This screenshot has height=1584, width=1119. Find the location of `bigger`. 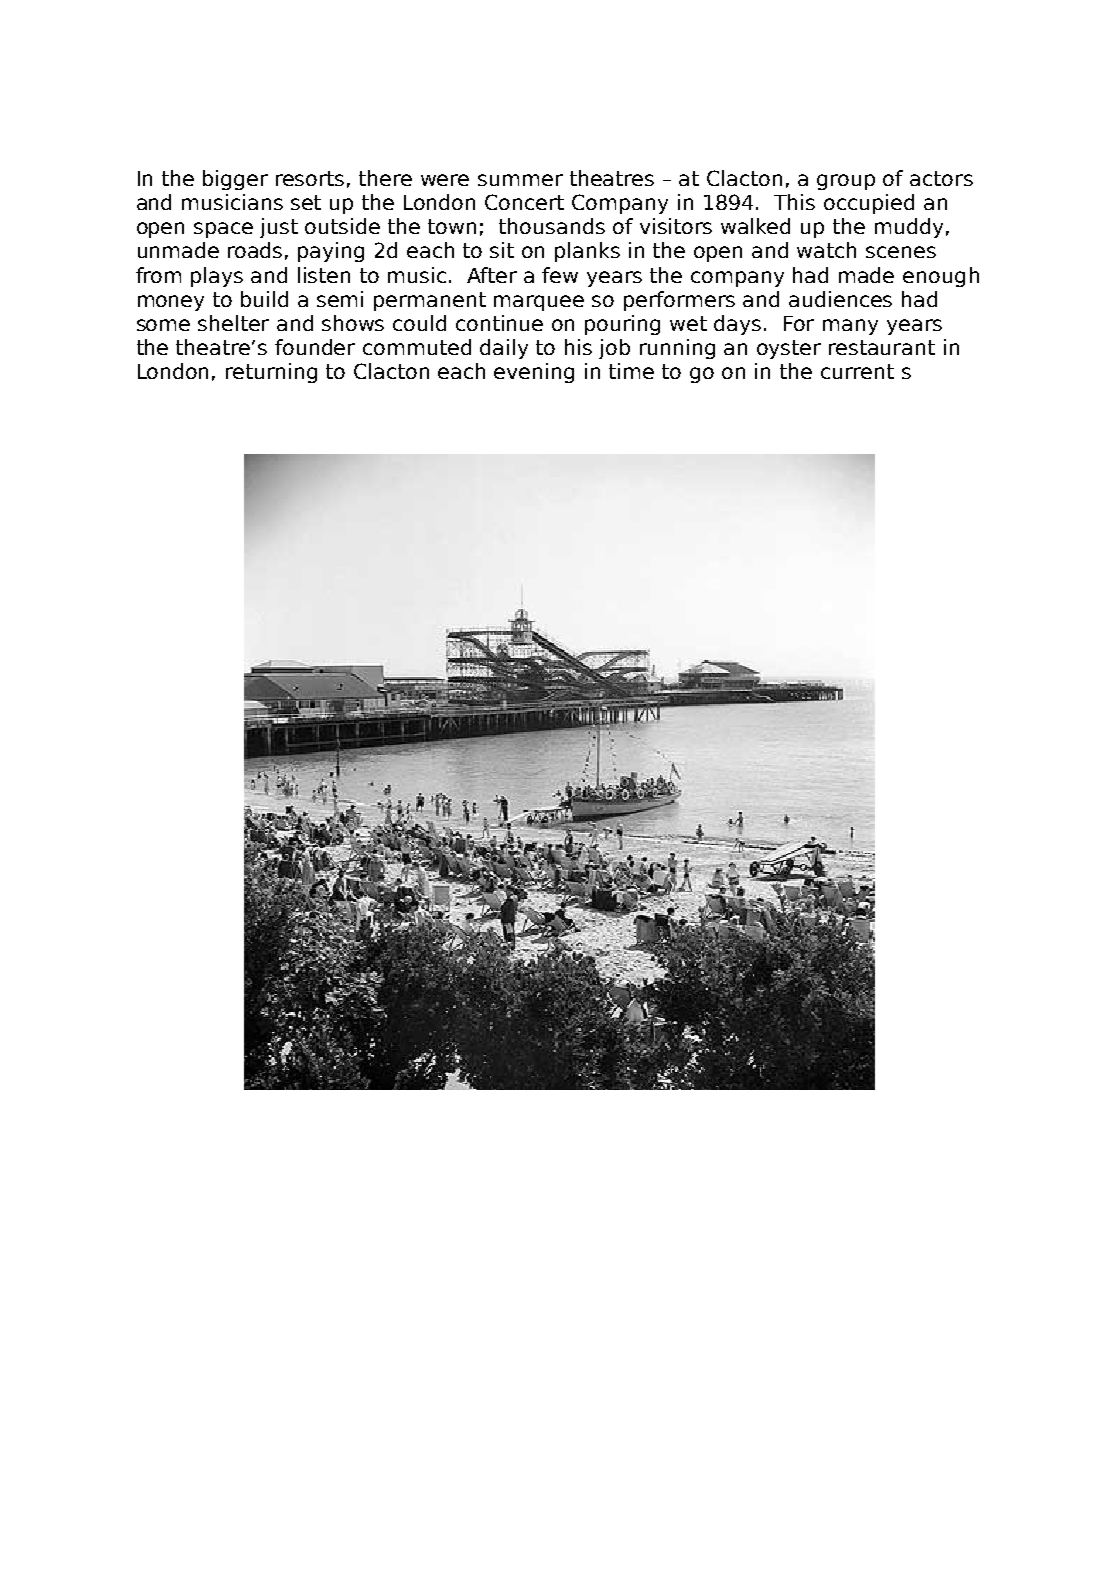

bigger is located at coordinates (235, 180).
